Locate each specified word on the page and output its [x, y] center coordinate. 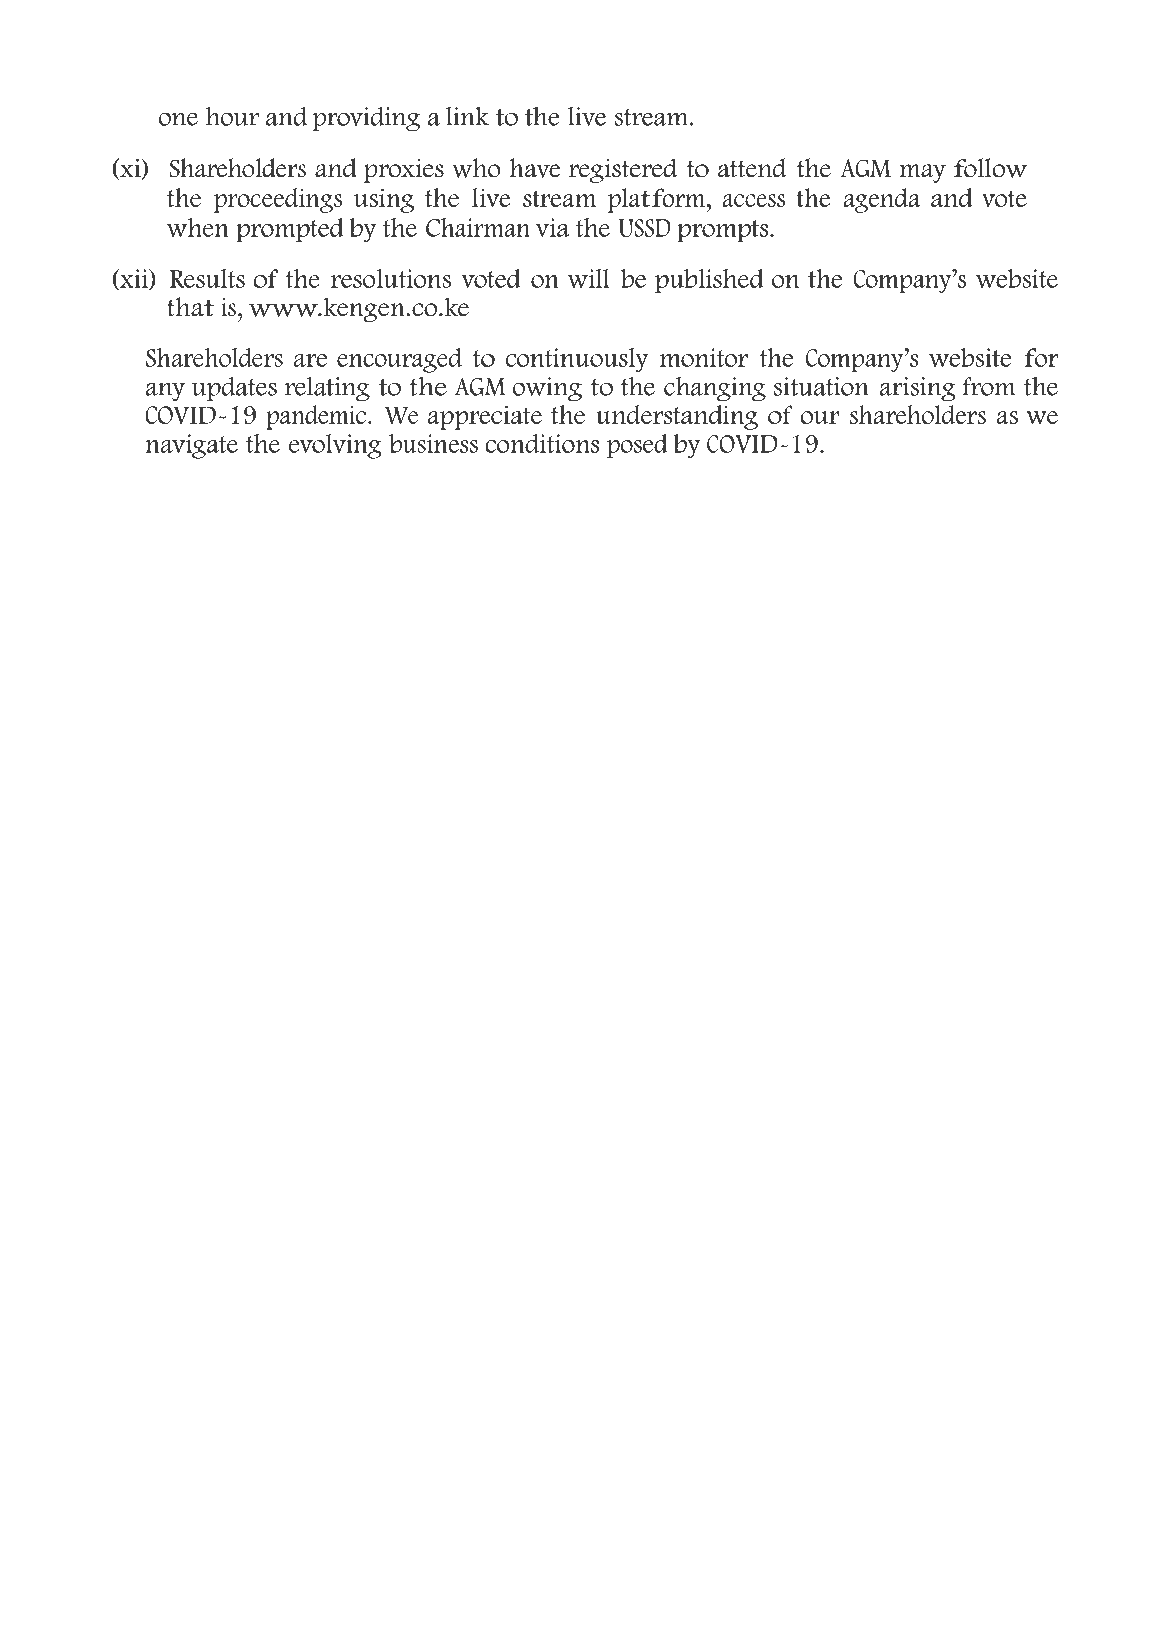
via [552, 227]
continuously [577, 360]
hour [232, 116]
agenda [881, 200]
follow [991, 168]
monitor [704, 357]
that [190, 307]
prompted [290, 230]
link [467, 116]
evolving [335, 446]
